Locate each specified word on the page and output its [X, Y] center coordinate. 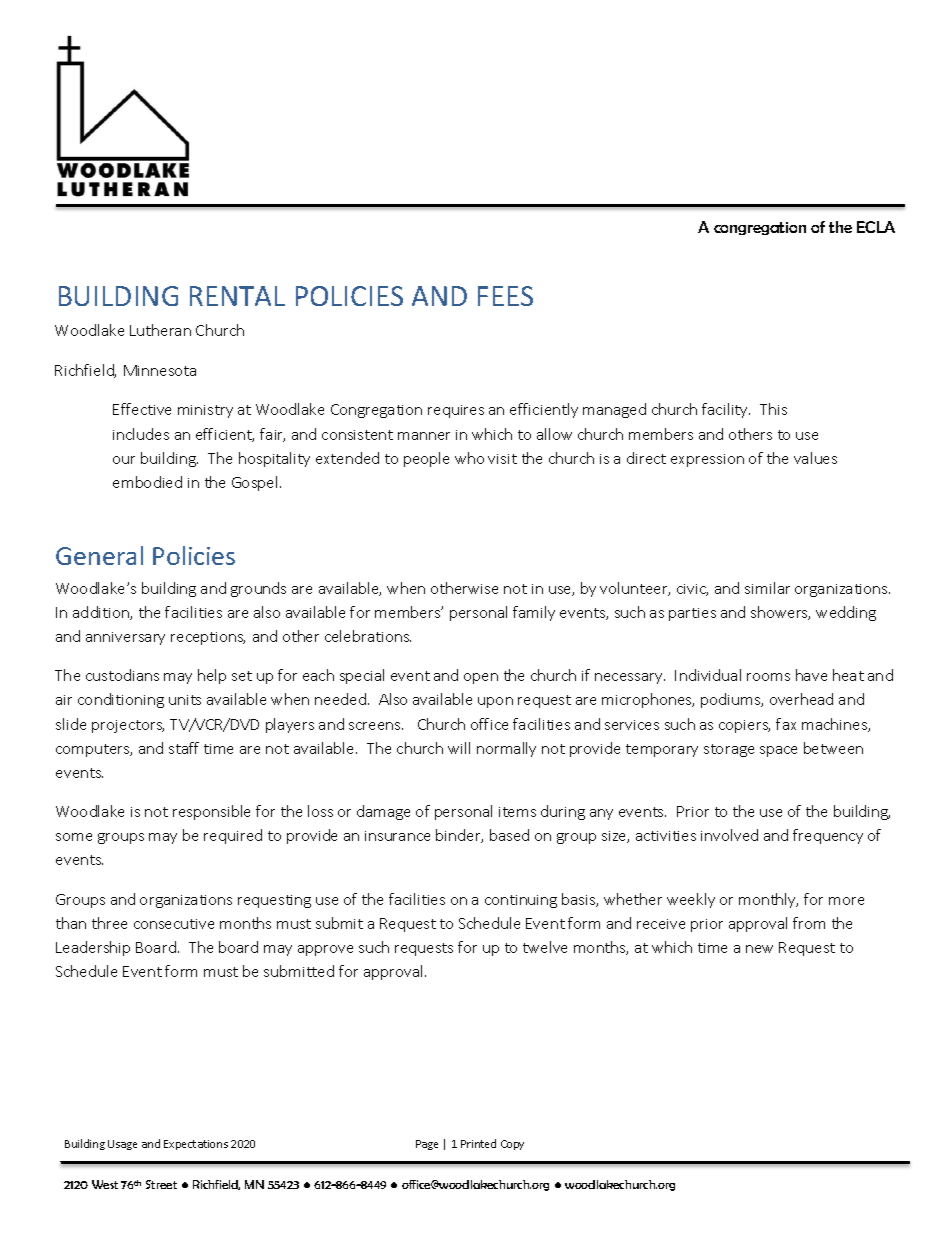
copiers [744, 726]
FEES [505, 296]
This [773, 409]
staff [184, 748]
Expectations [196, 1145]
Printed [478, 1143]
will [459, 748]
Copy [512, 1145]
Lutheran [160, 330]
